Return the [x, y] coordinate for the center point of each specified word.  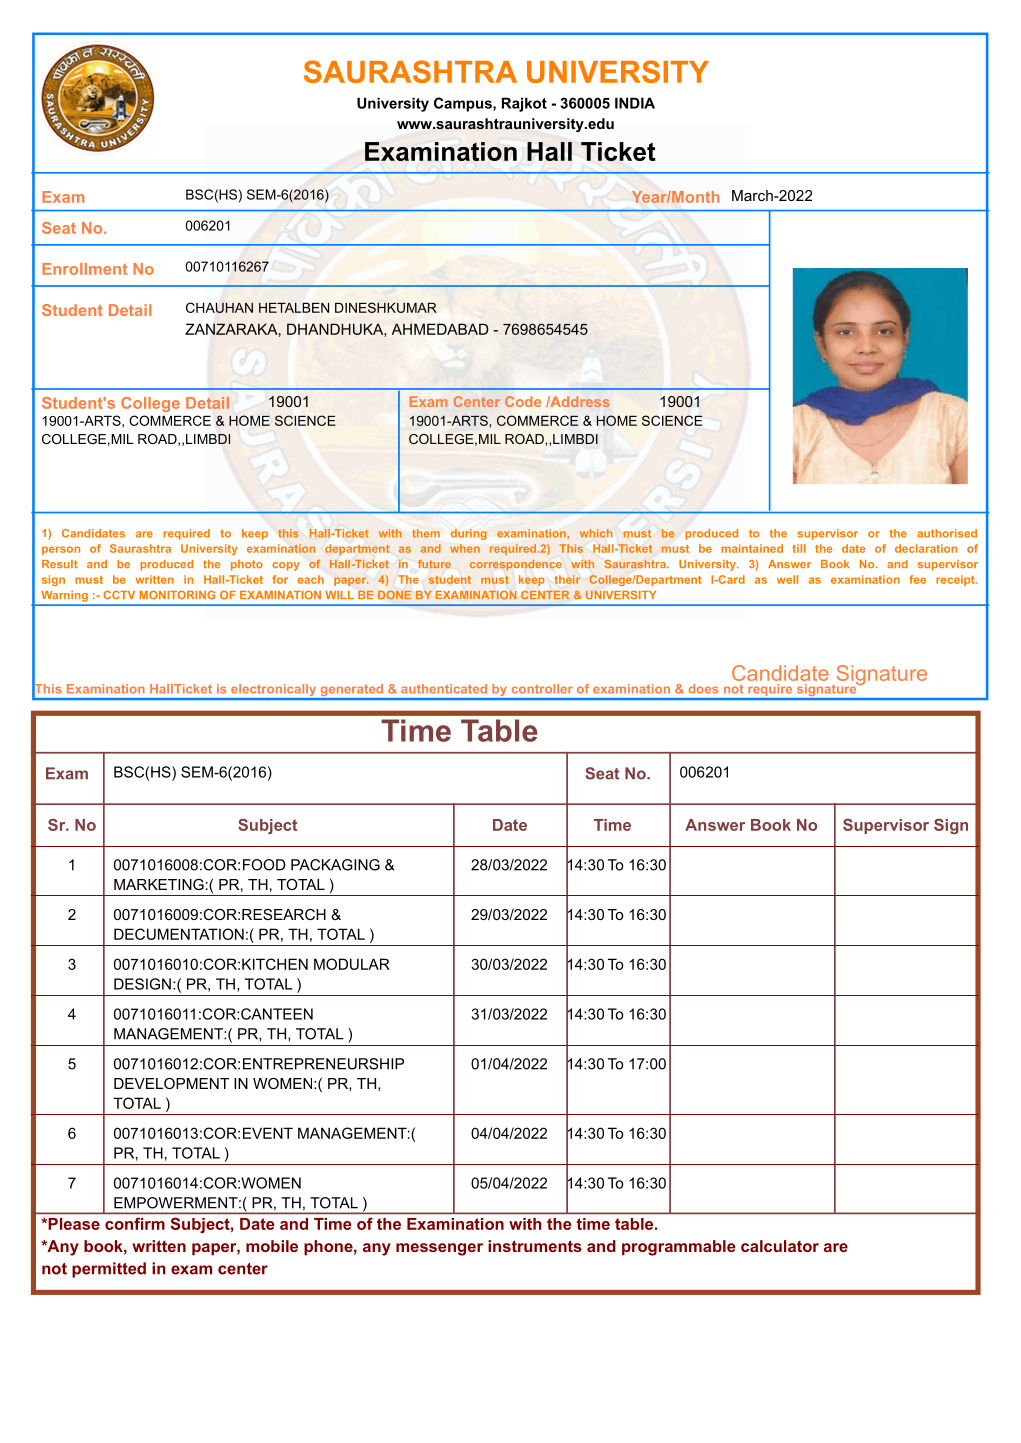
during [469, 534]
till [799, 548]
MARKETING [159, 884]
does [704, 689]
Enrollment [84, 269]
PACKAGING [335, 865]
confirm [135, 1224]
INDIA [635, 103]
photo [247, 565]
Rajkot [524, 104]
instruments [535, 1246]
